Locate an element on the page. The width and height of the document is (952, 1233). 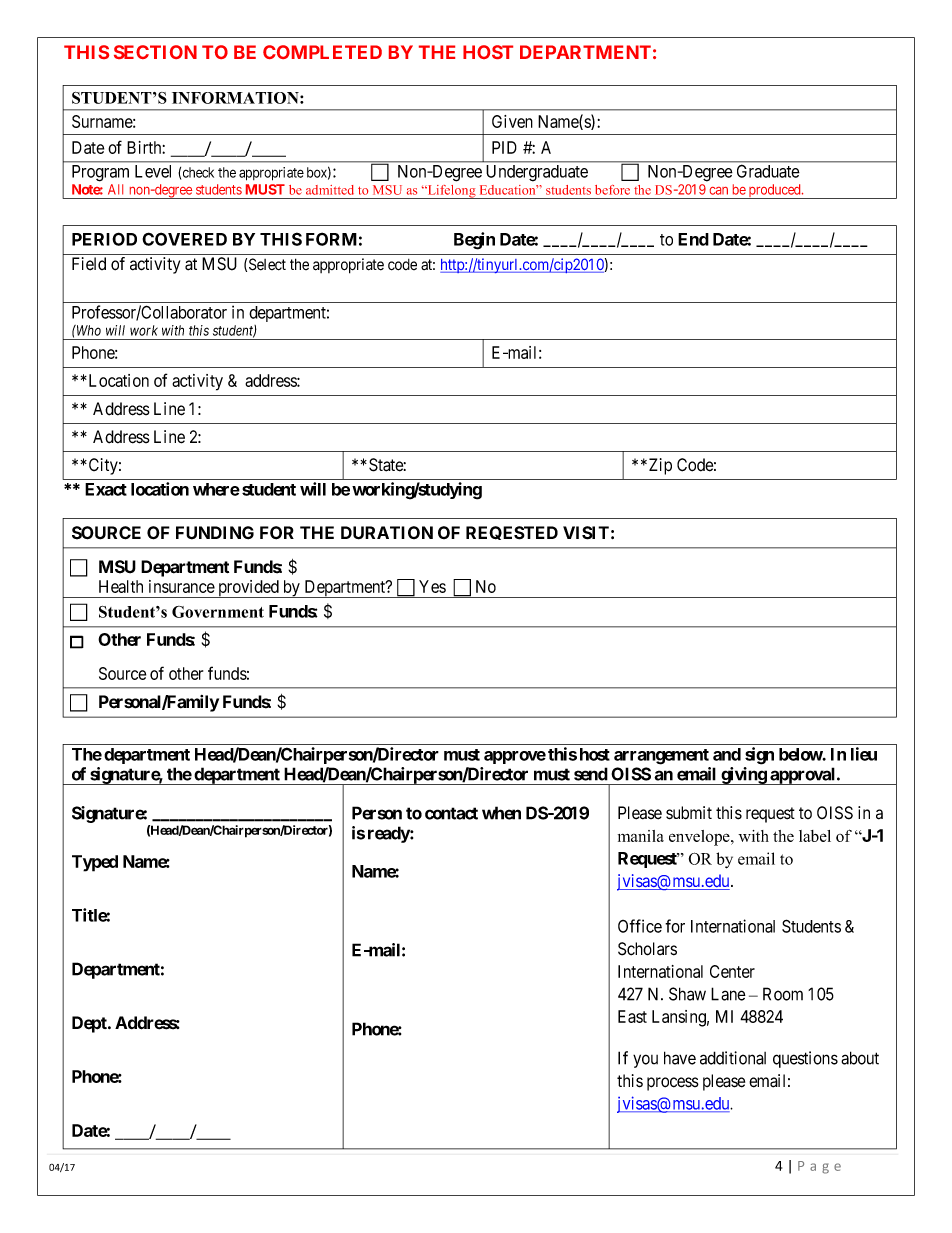
Dept is located at coordinates (90, 1024).
